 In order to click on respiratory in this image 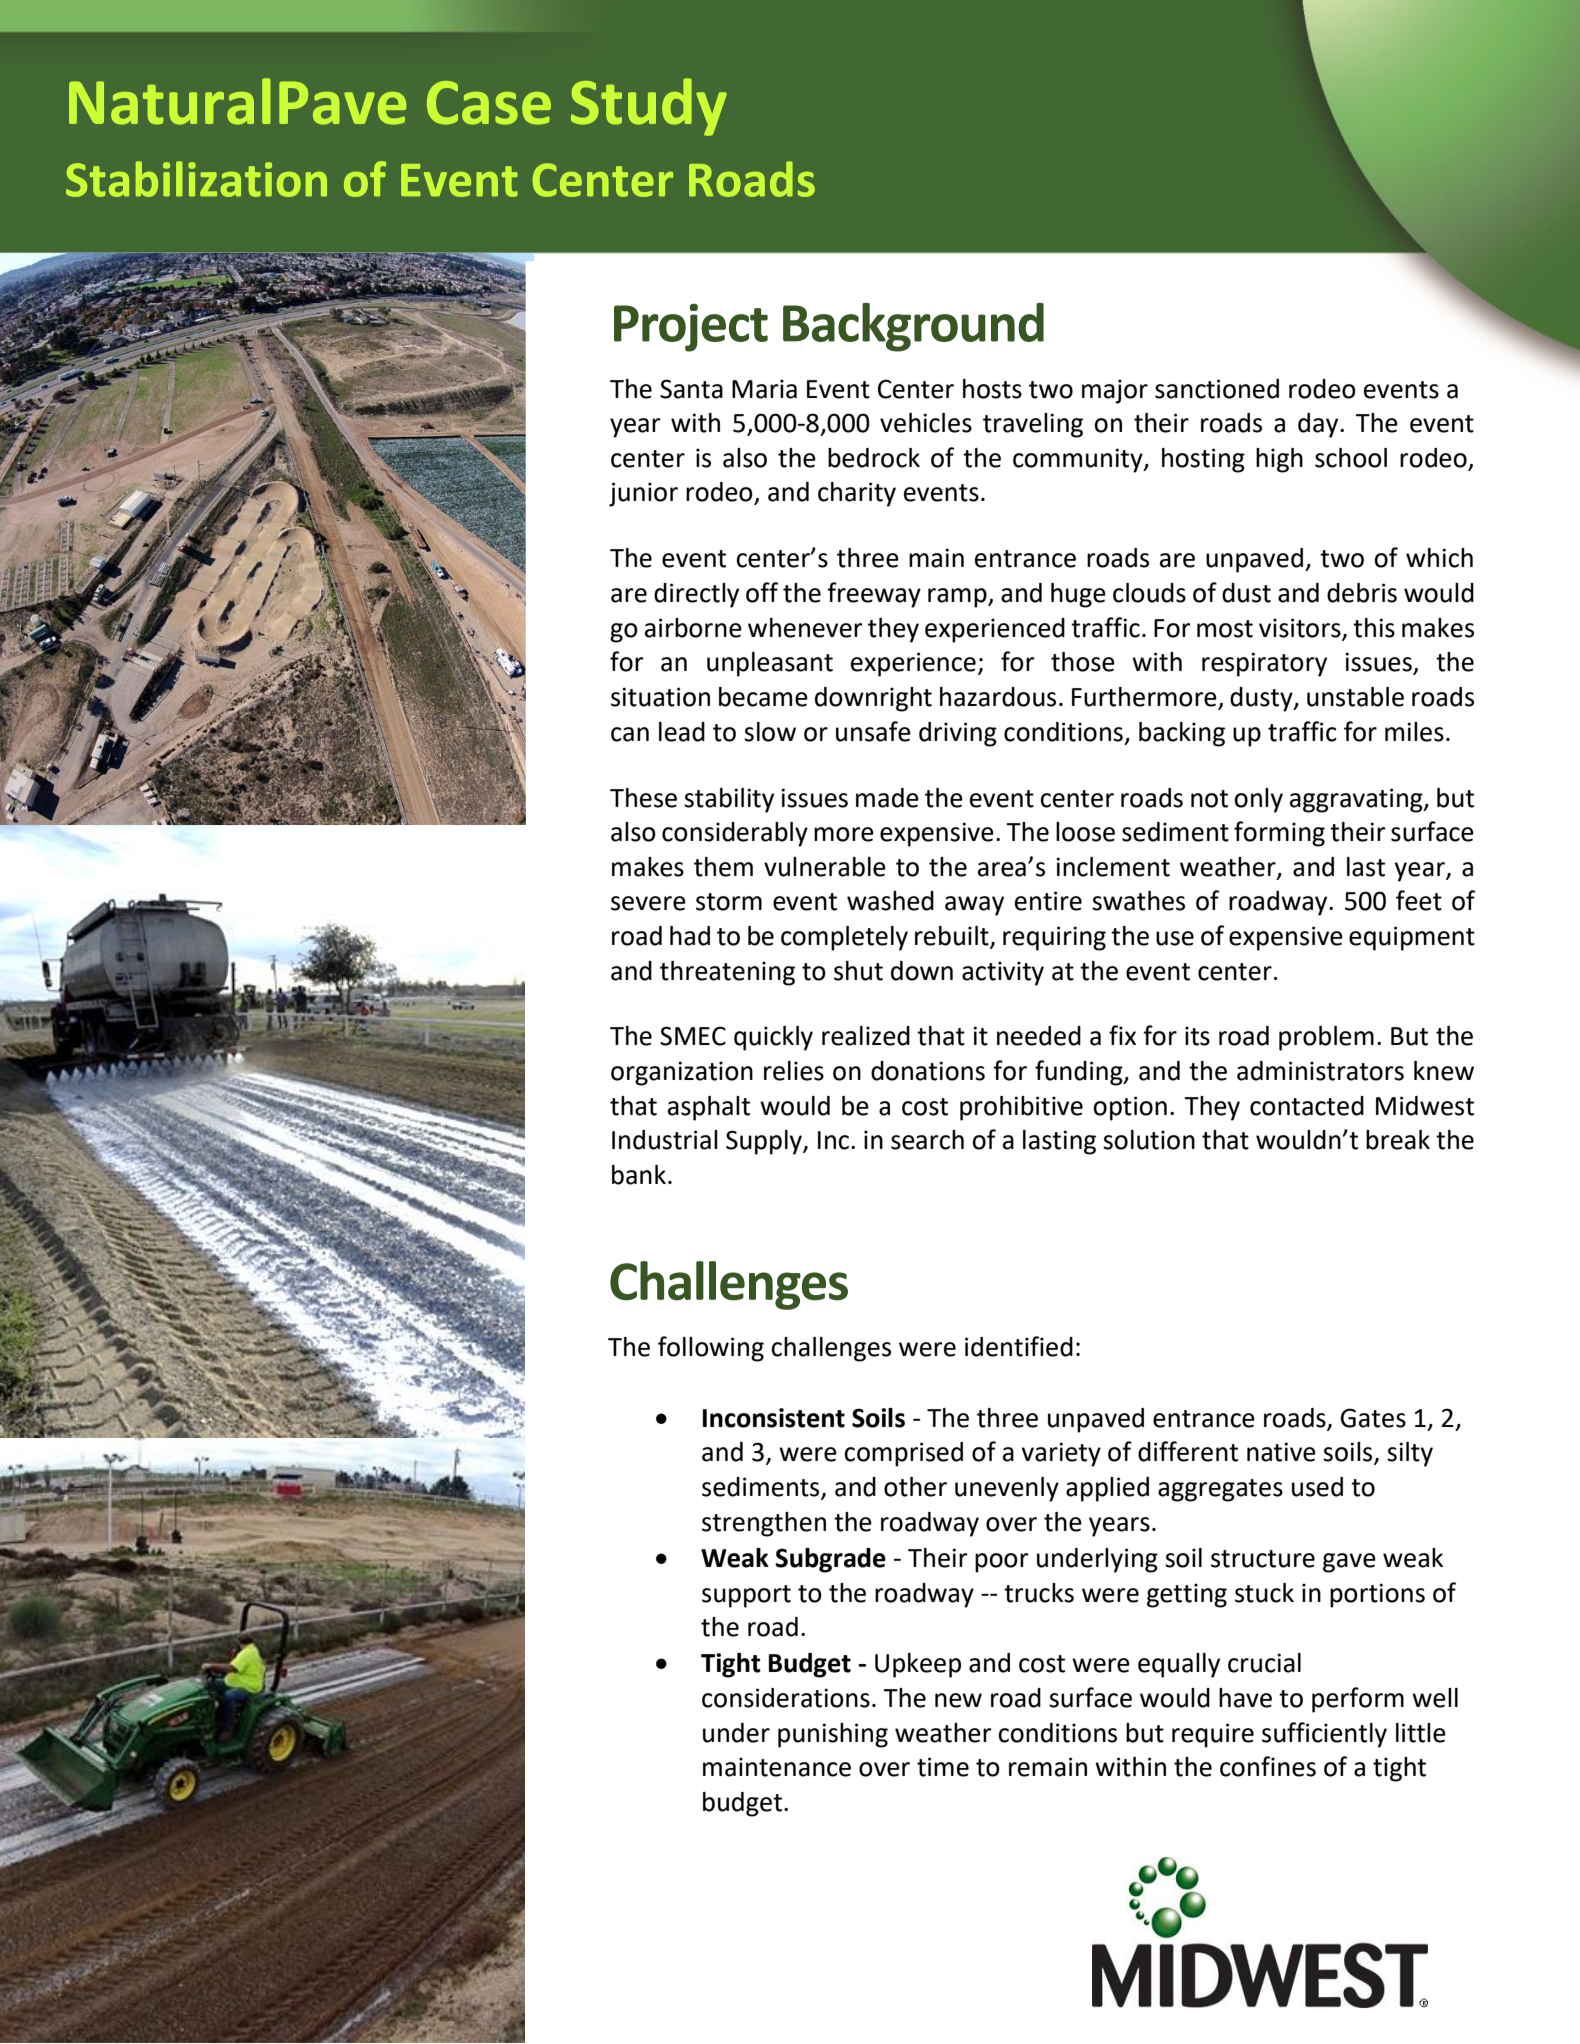, I will do `click(1264, 664)`.
